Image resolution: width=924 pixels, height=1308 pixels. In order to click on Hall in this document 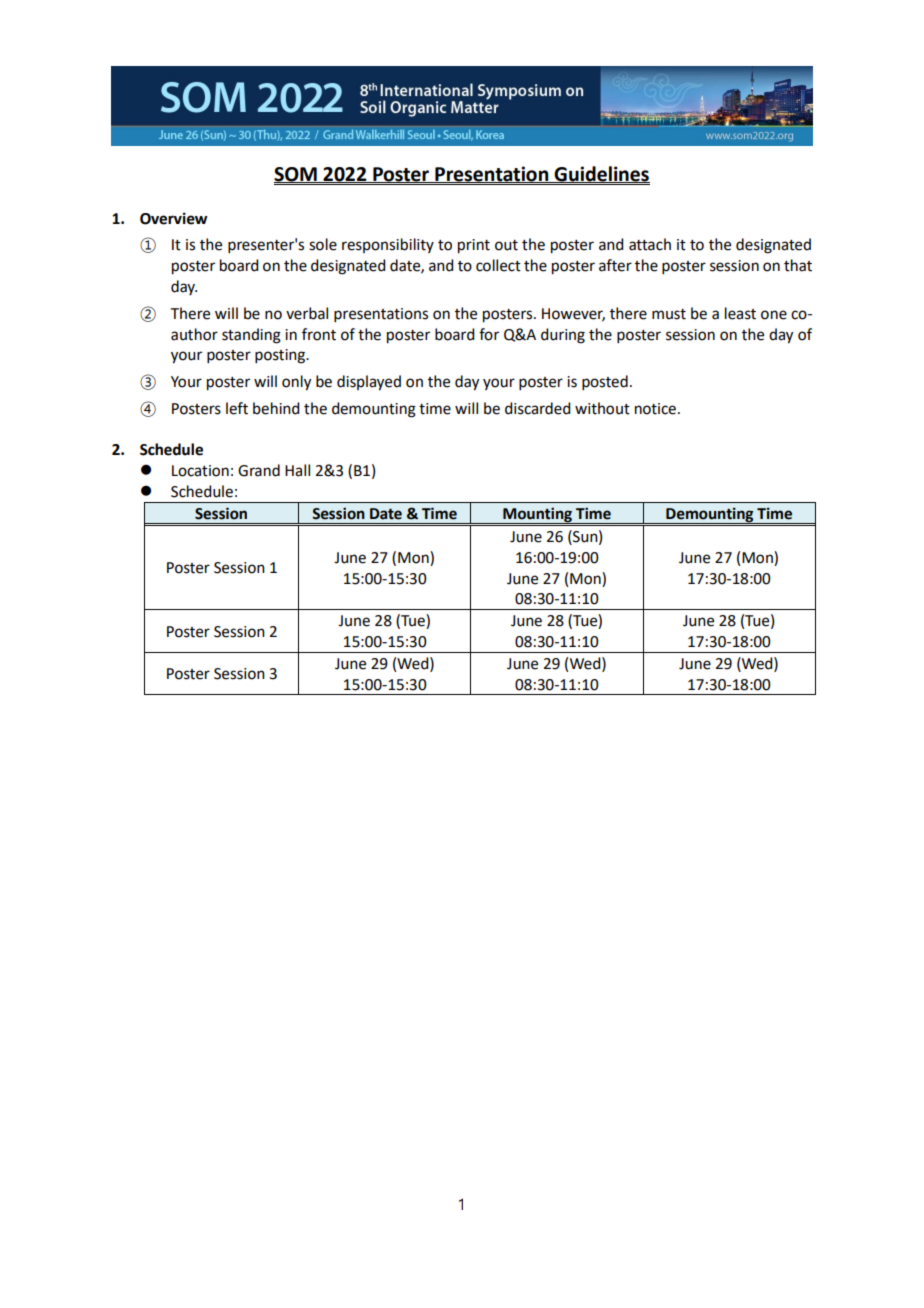, I will do `click(297, 470)`.
